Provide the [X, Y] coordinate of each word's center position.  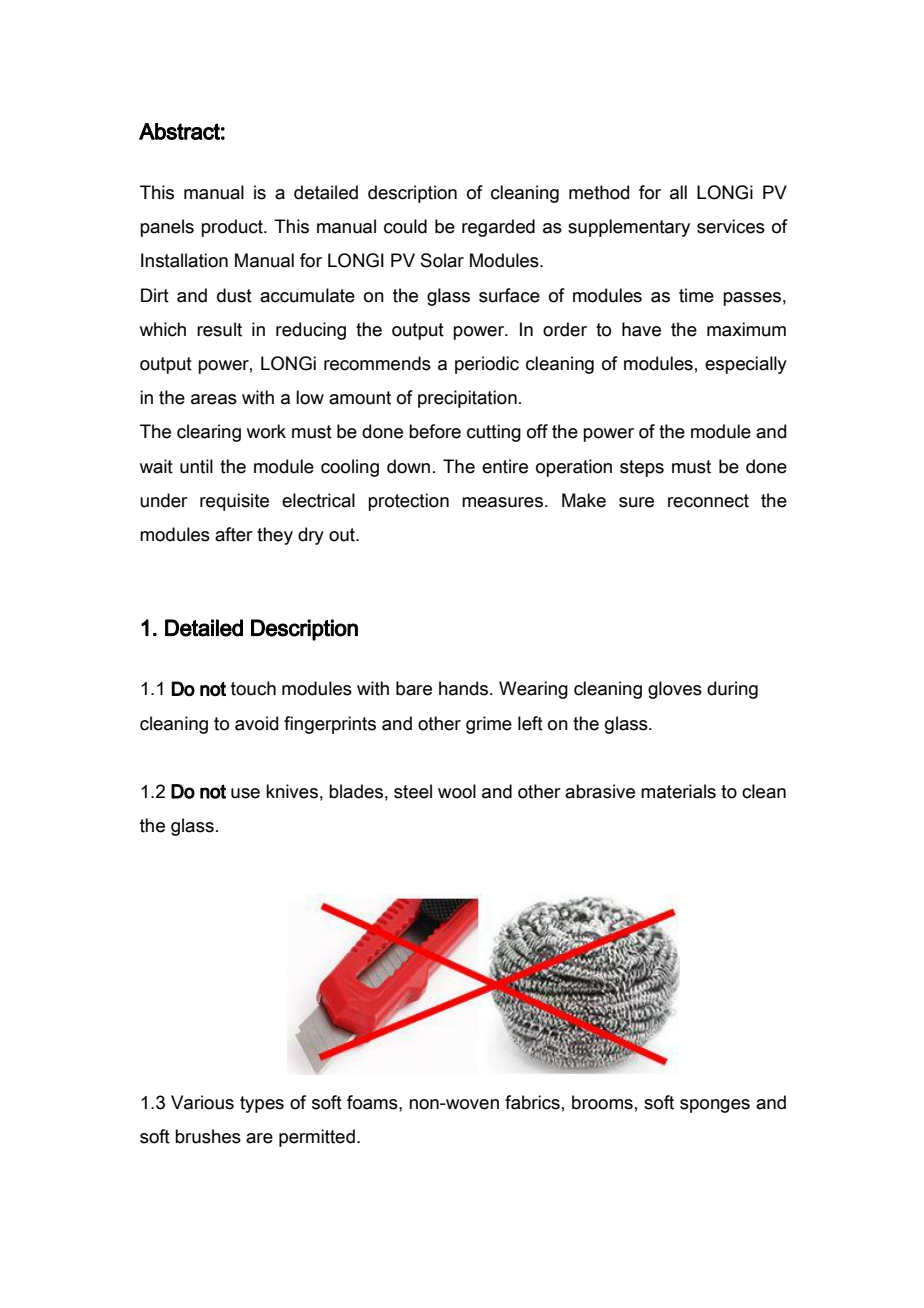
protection [408, 502]
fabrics [532, 1102]
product [233, 228]
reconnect [708, 501]
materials [678, 791]
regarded [498, 228]
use [245, 793]
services [731, 226]
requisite [234, 502]
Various [202, 1102]
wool [457, 791]
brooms [602, 1102]
